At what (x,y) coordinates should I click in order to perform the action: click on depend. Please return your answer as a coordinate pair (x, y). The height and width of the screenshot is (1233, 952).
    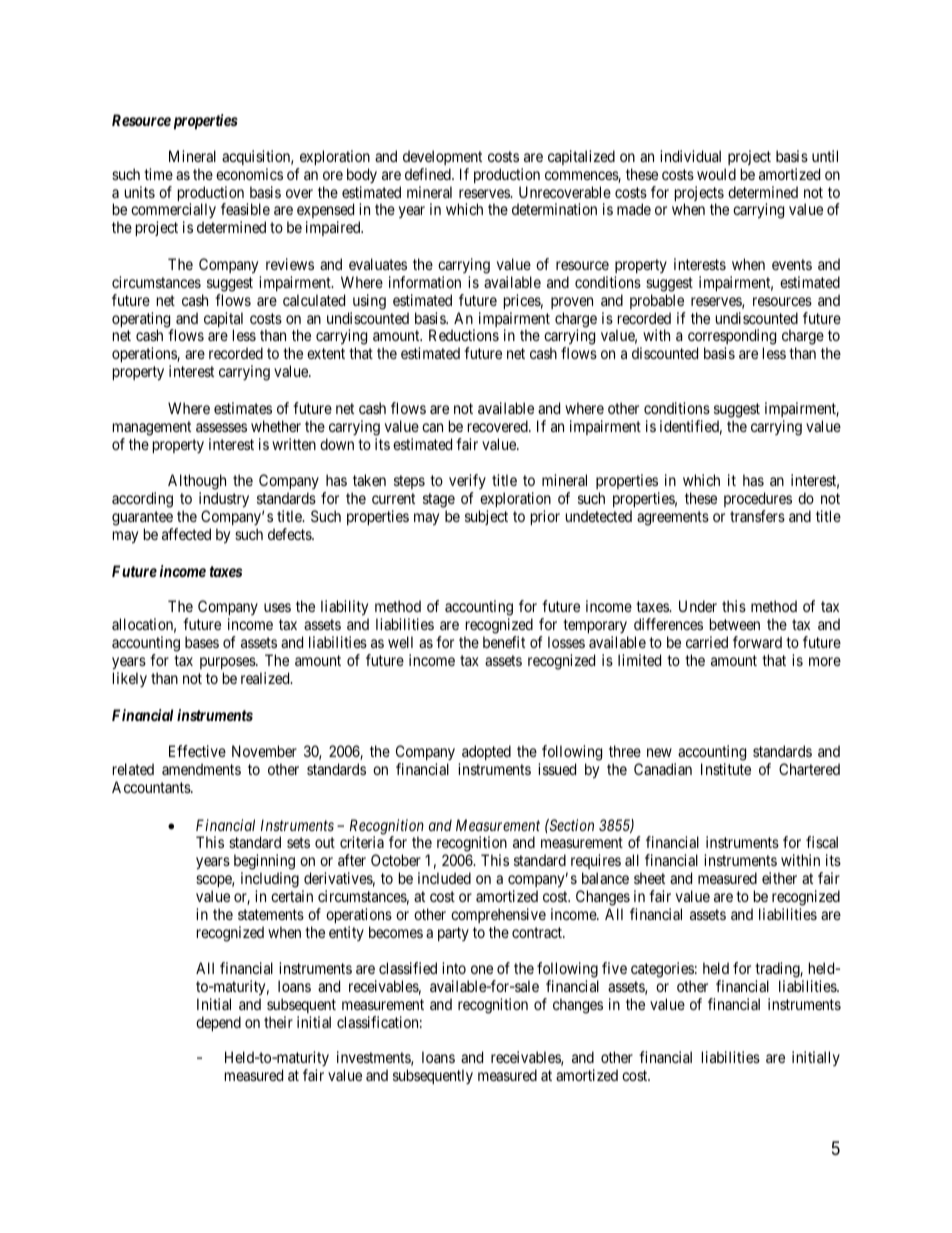
    Looking at the image, I should click on (218, 1023).
